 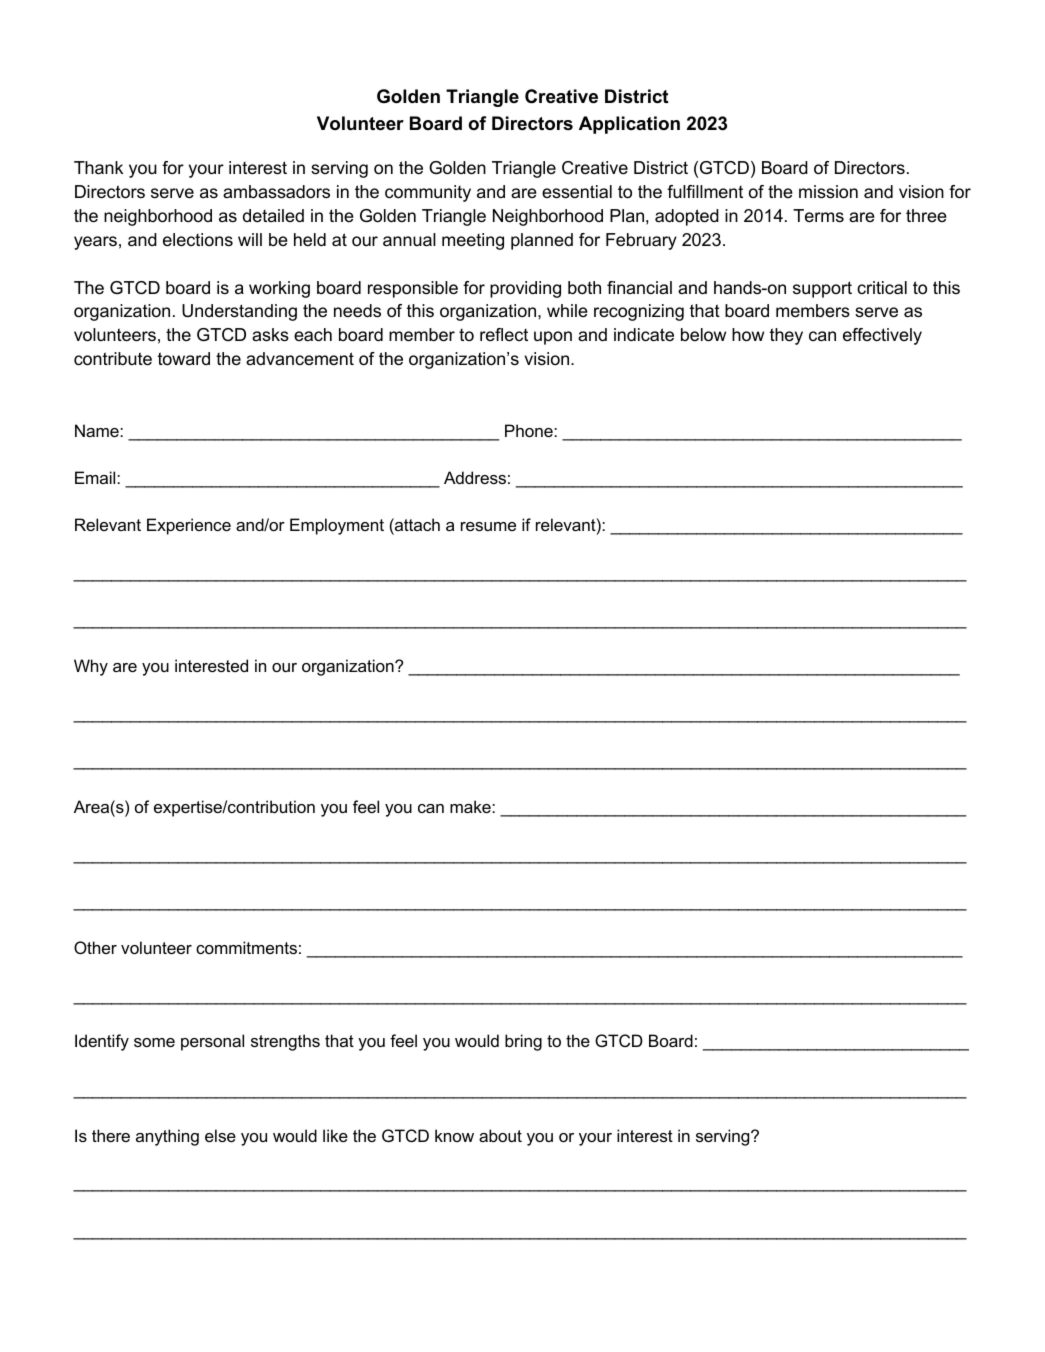 What do you see at coordinates (828, 192) in the screenshot?
I see `mission` at bounding box center [828, 192].
